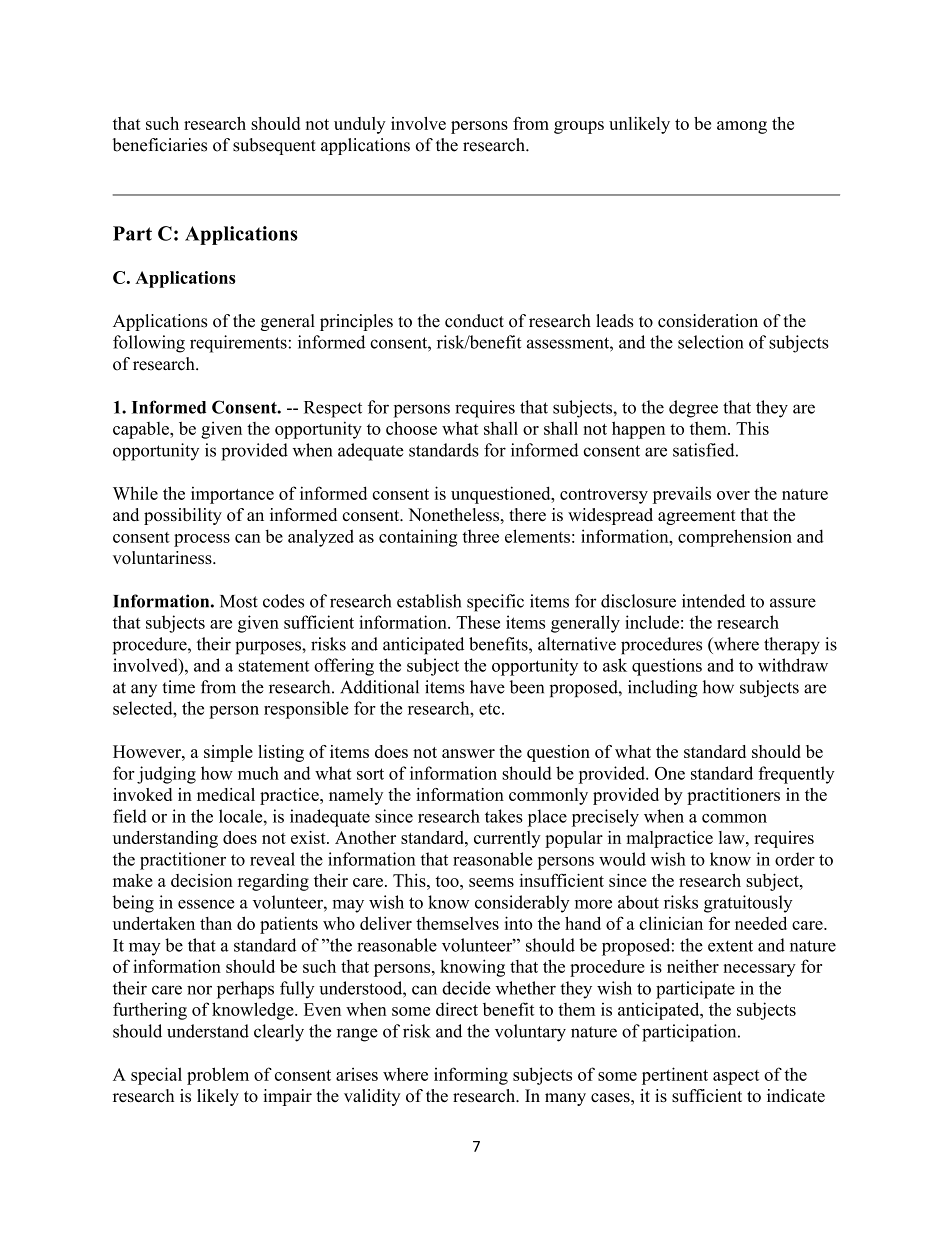 The height and width of the screenshot is (1233, 952). What do you see at coordinates (478, 622) in the screenshot?
I see `These` at bounding box center [478, 622].
